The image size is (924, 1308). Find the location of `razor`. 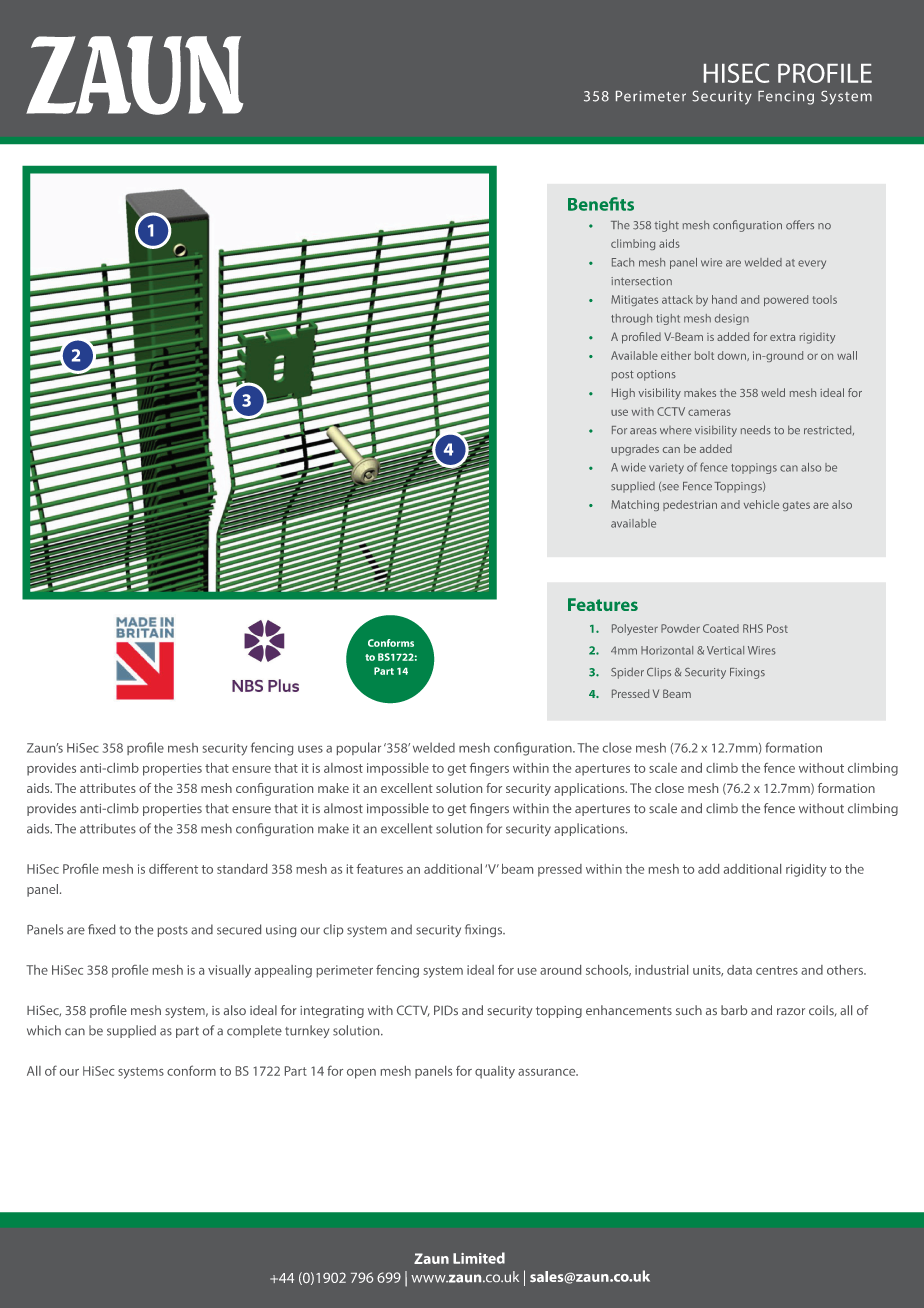

razor is located at coordinates (791, 1011).
